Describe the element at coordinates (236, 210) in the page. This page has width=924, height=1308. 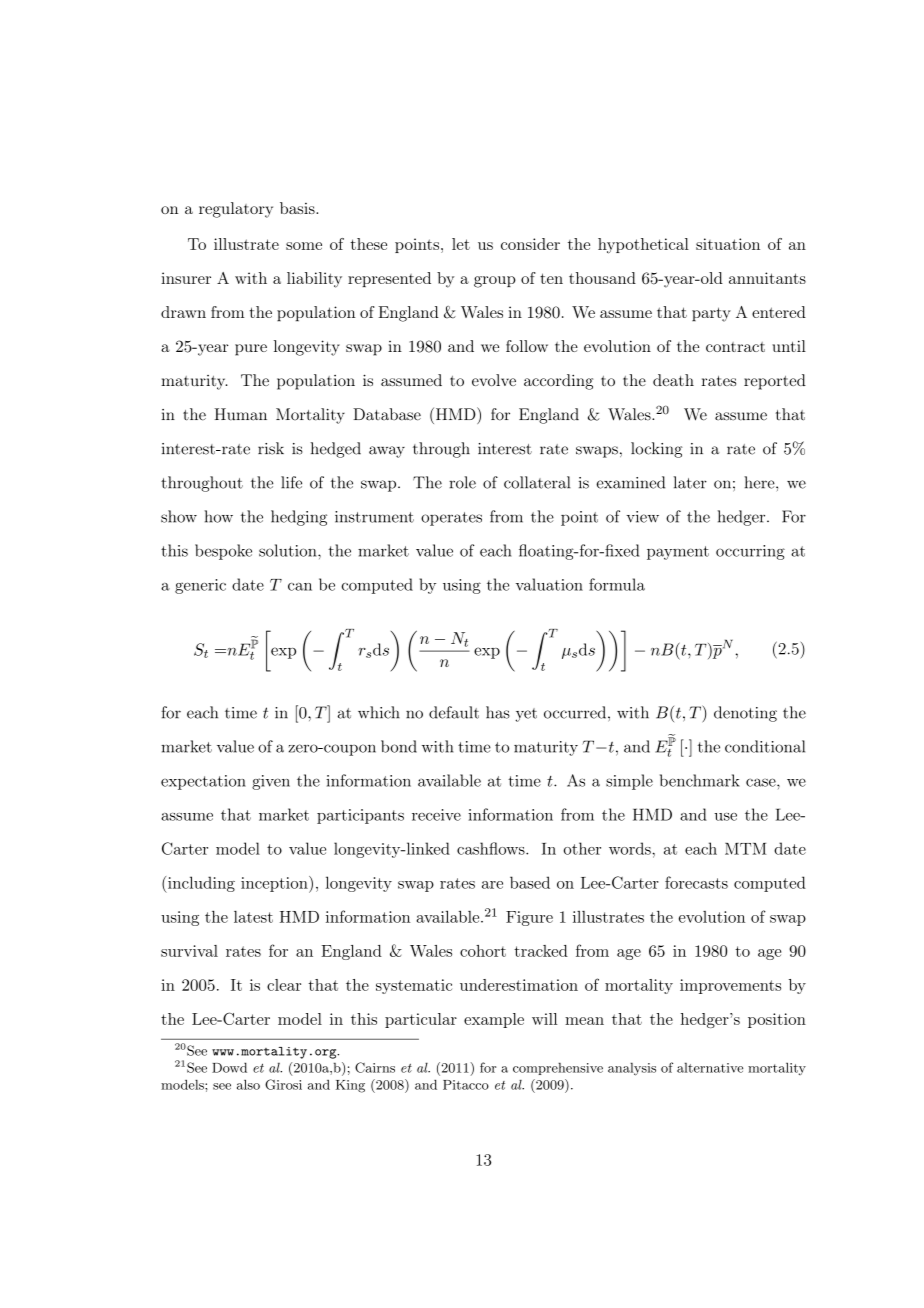
I see `regulatory` at that location.
